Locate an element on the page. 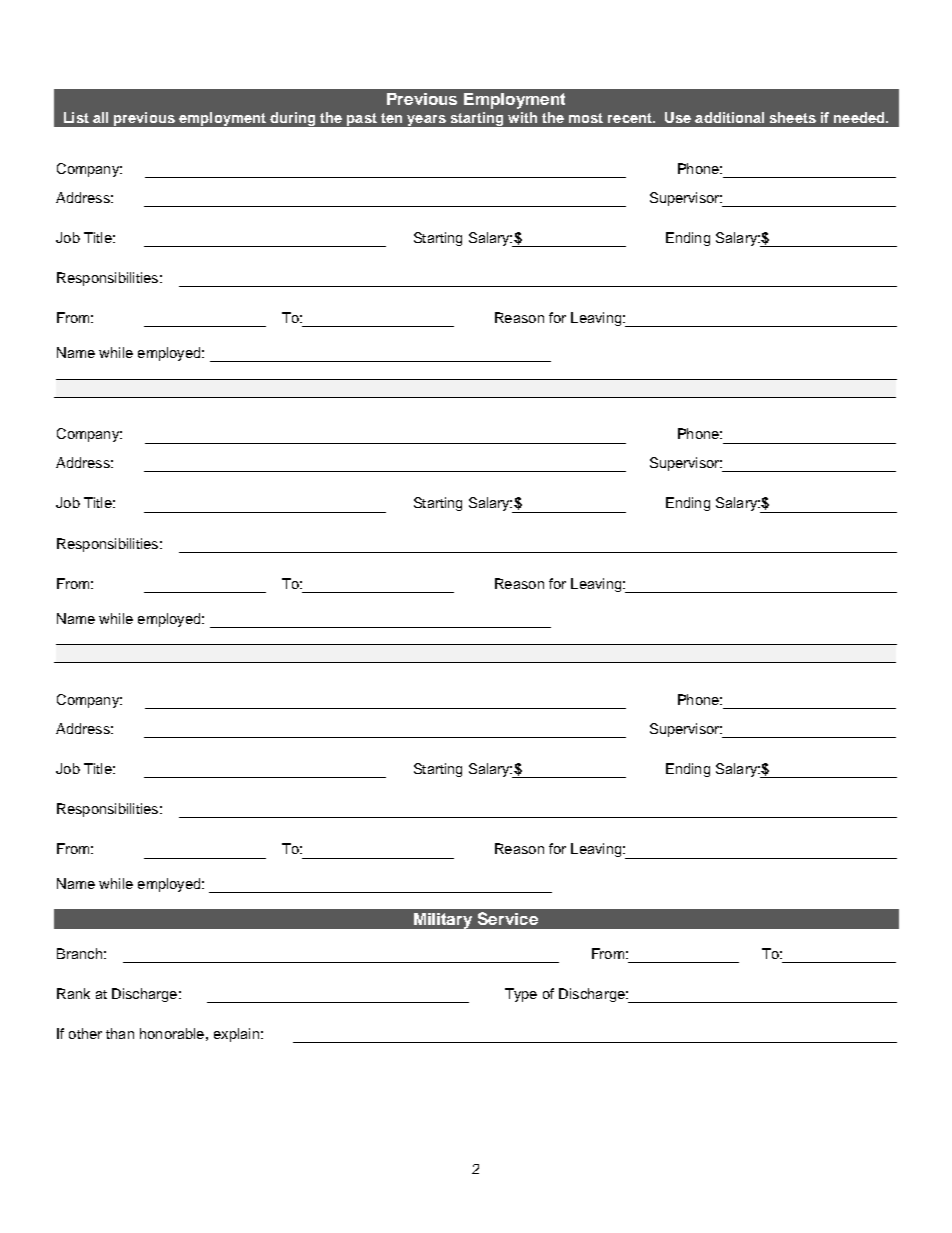 The height and width of the document is (1233, 952). Branch is located at coordinates (79, 953).
